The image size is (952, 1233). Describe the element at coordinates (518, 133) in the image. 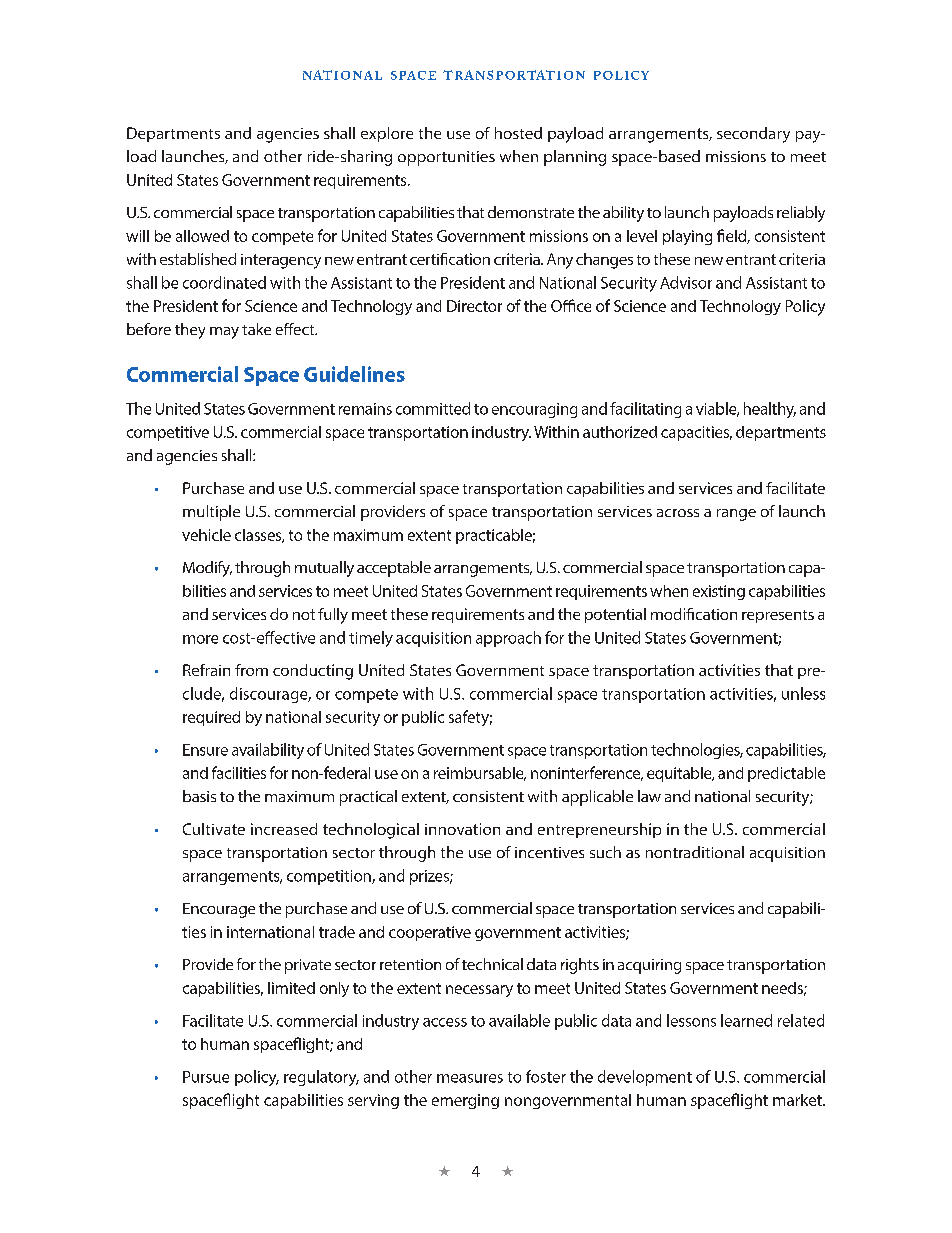

I see `hosted` at that location.
